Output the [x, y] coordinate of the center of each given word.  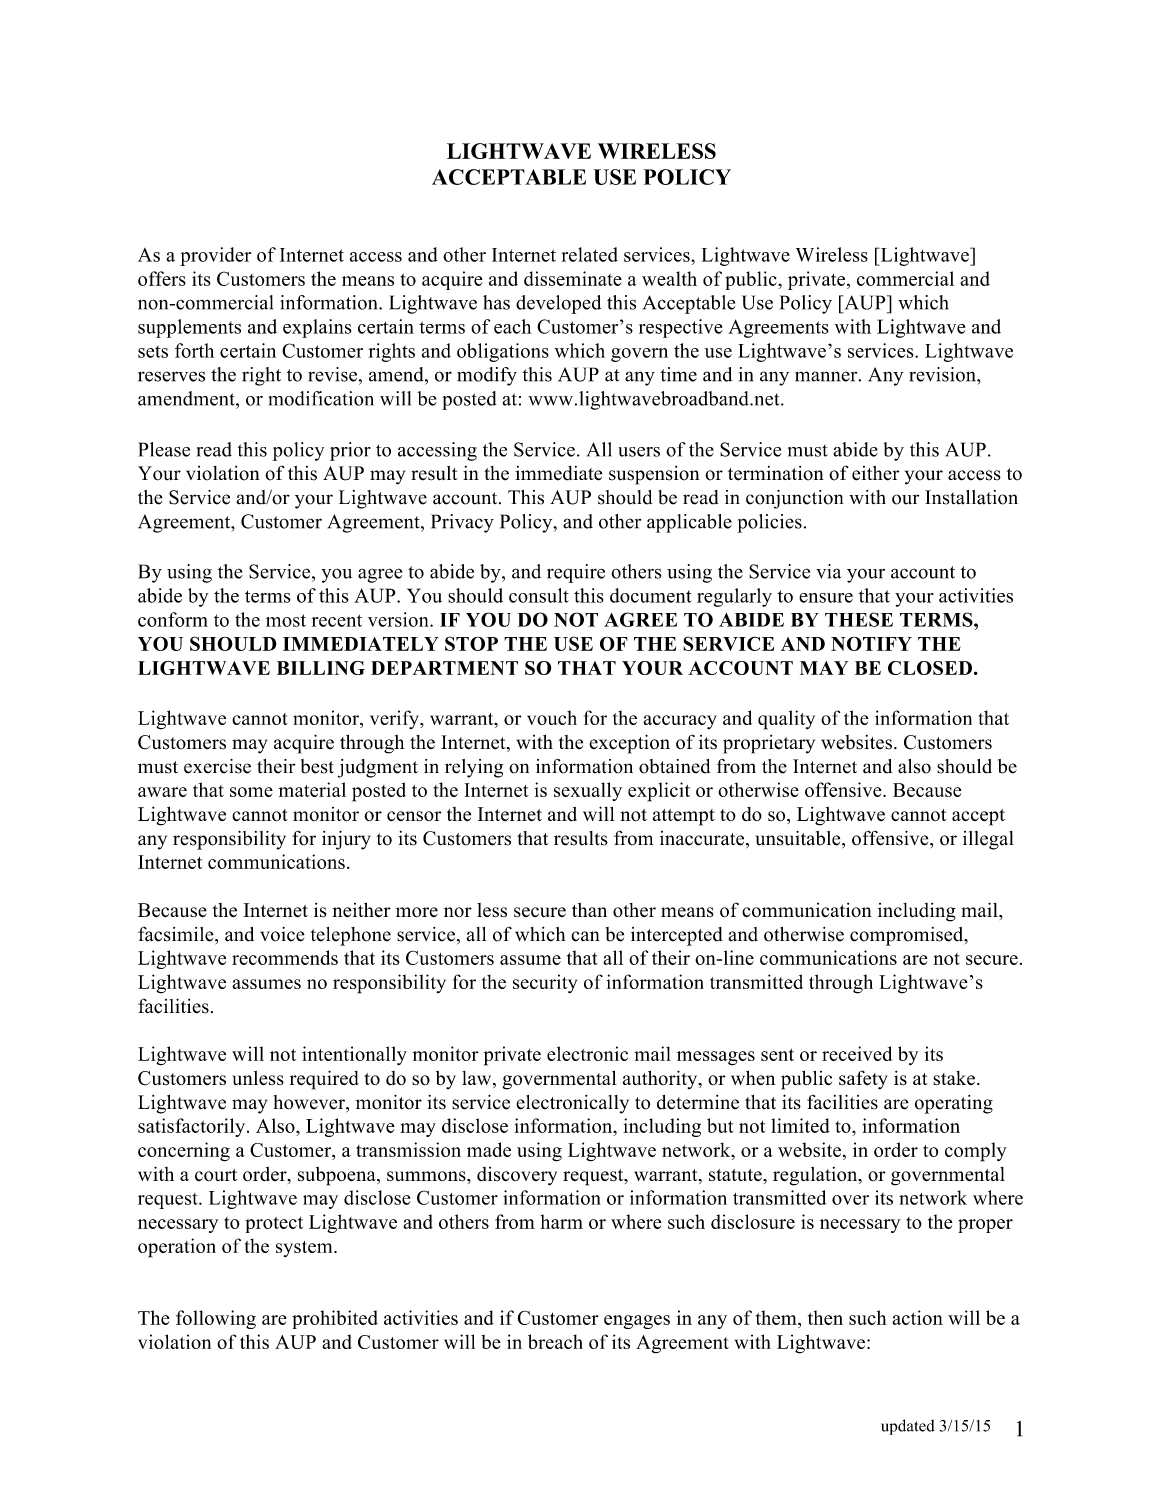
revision [943, 374]
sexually [588, 791]
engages [637, 1322]
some [251, 792]
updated [908, 1427]
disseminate [573, 278]
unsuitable [799, 839]
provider [215, 256]
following [216, 1319]
